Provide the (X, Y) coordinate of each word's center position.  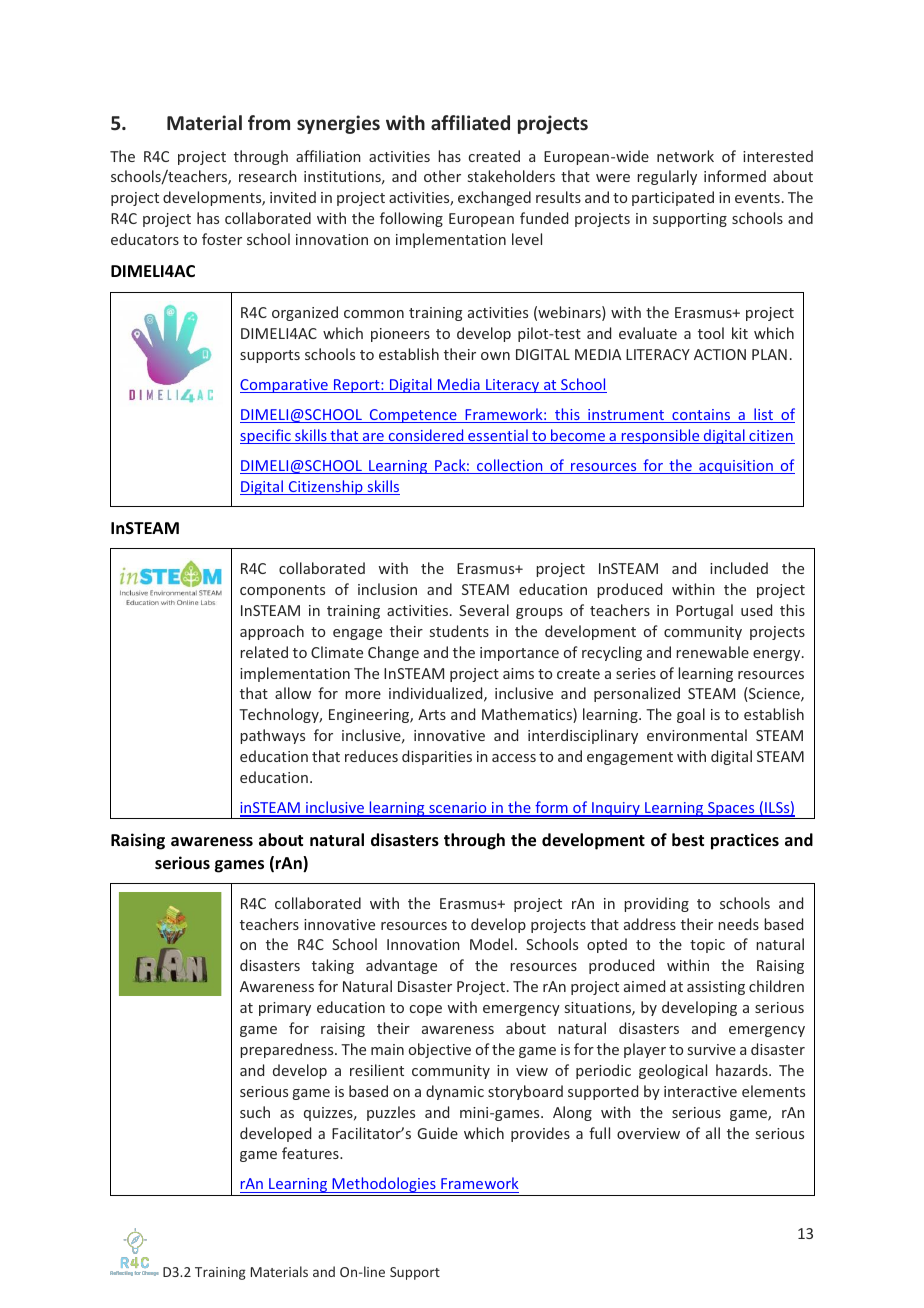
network (685, 156)
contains (701, 416)
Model (491, 944)
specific (266, 436)
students (459, 631)
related (264, 652)
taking (333, 966)
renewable (712, 652)
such (255, 1112)
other (442, 176)
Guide (437, 1133)
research (268, 176)
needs (738, 924)
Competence (413, 416)
